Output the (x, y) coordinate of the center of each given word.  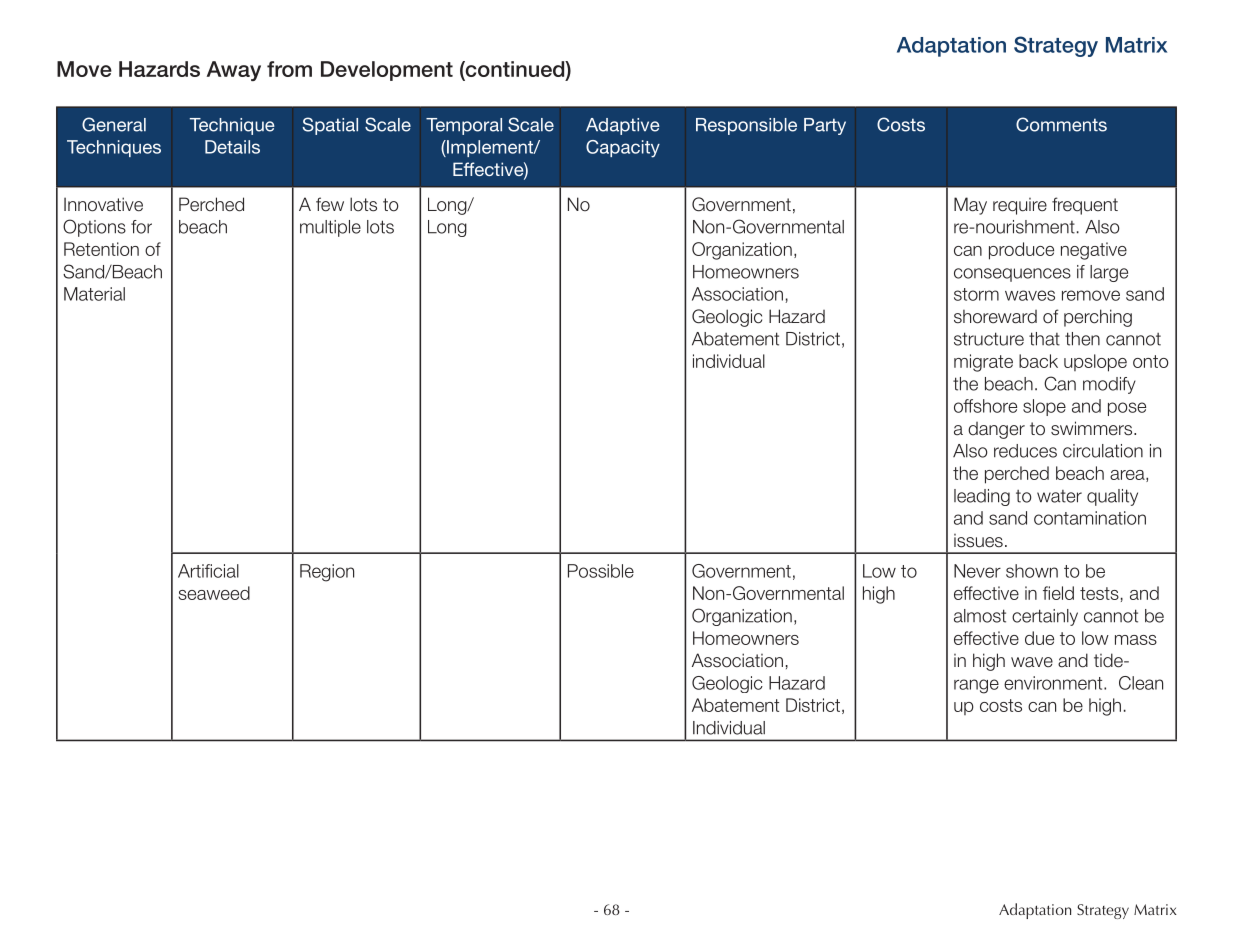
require (1020, 206)
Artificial (208, 571)
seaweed (214, 593)
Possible (601, 571)
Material (94, 294)
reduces (1025, 451)
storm (976, 294)
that (1044, 339)
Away (234, 71)
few (330, 204)
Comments (1061, 124)
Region (327, 573)
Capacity (623, 149)
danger (996, 430)
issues (978, 541)
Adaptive (623, 126)
